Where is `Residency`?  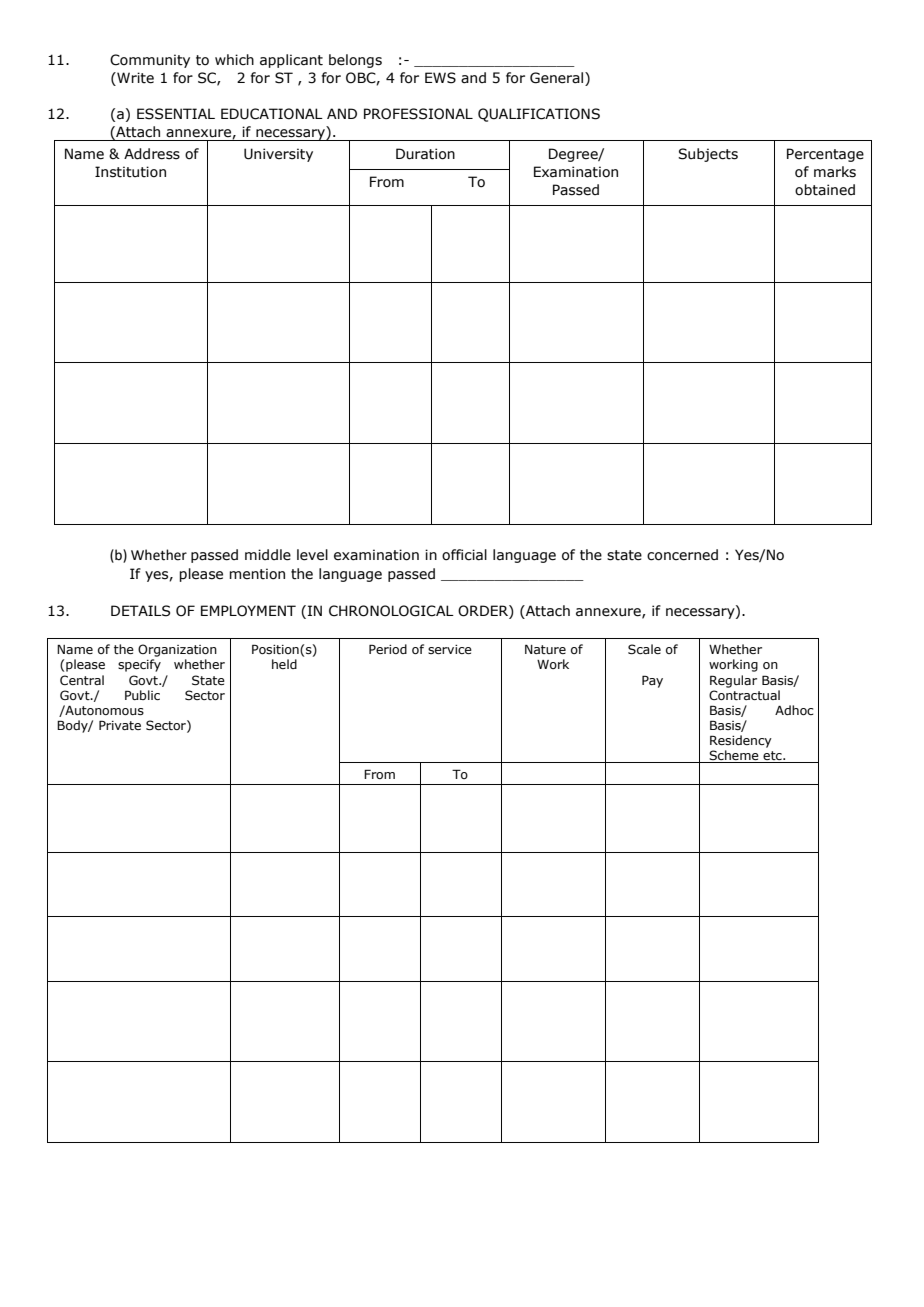 Residency is located at coordinates (741, 741).
